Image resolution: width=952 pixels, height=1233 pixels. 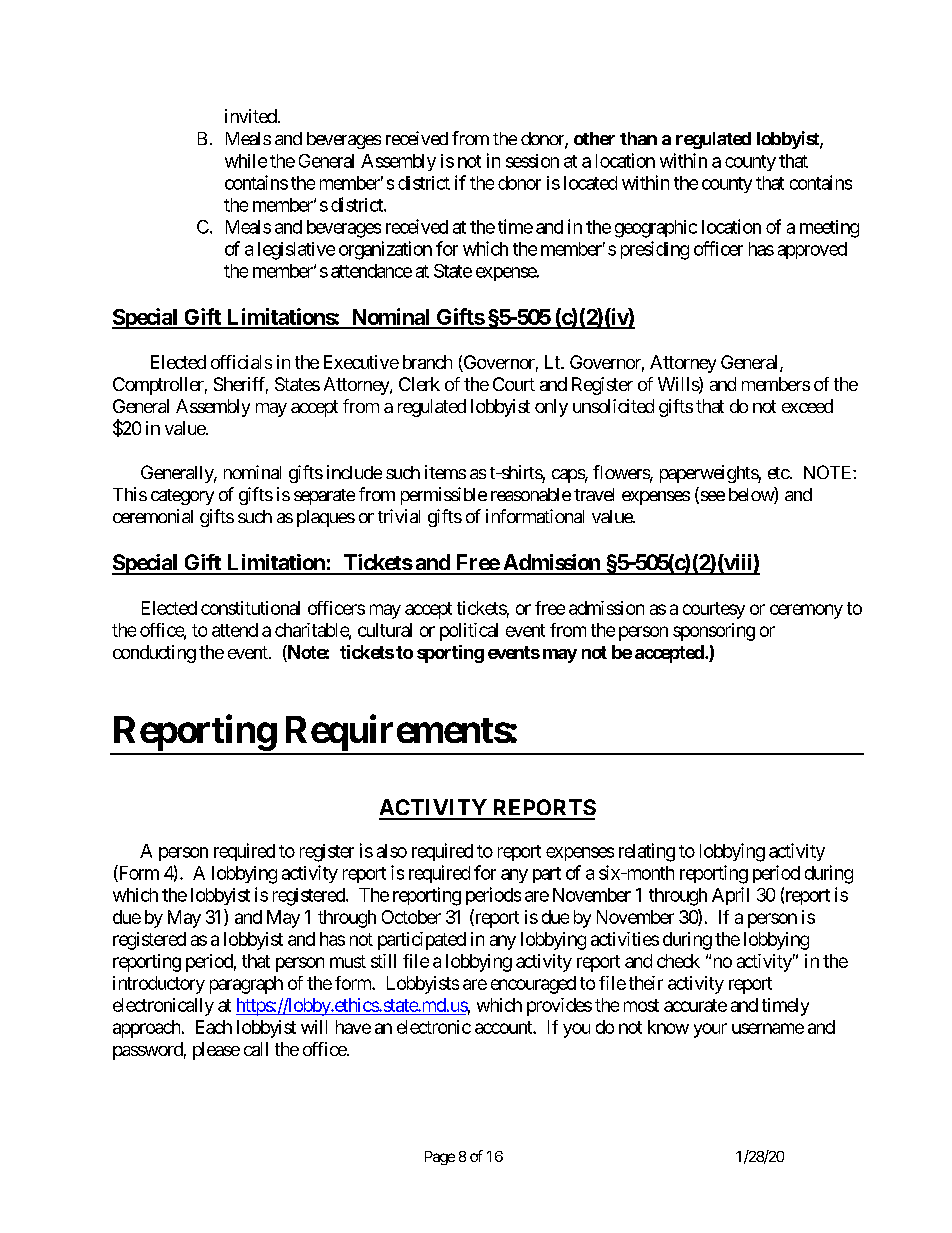 I want to click on October, so click(x=411, y=917).
